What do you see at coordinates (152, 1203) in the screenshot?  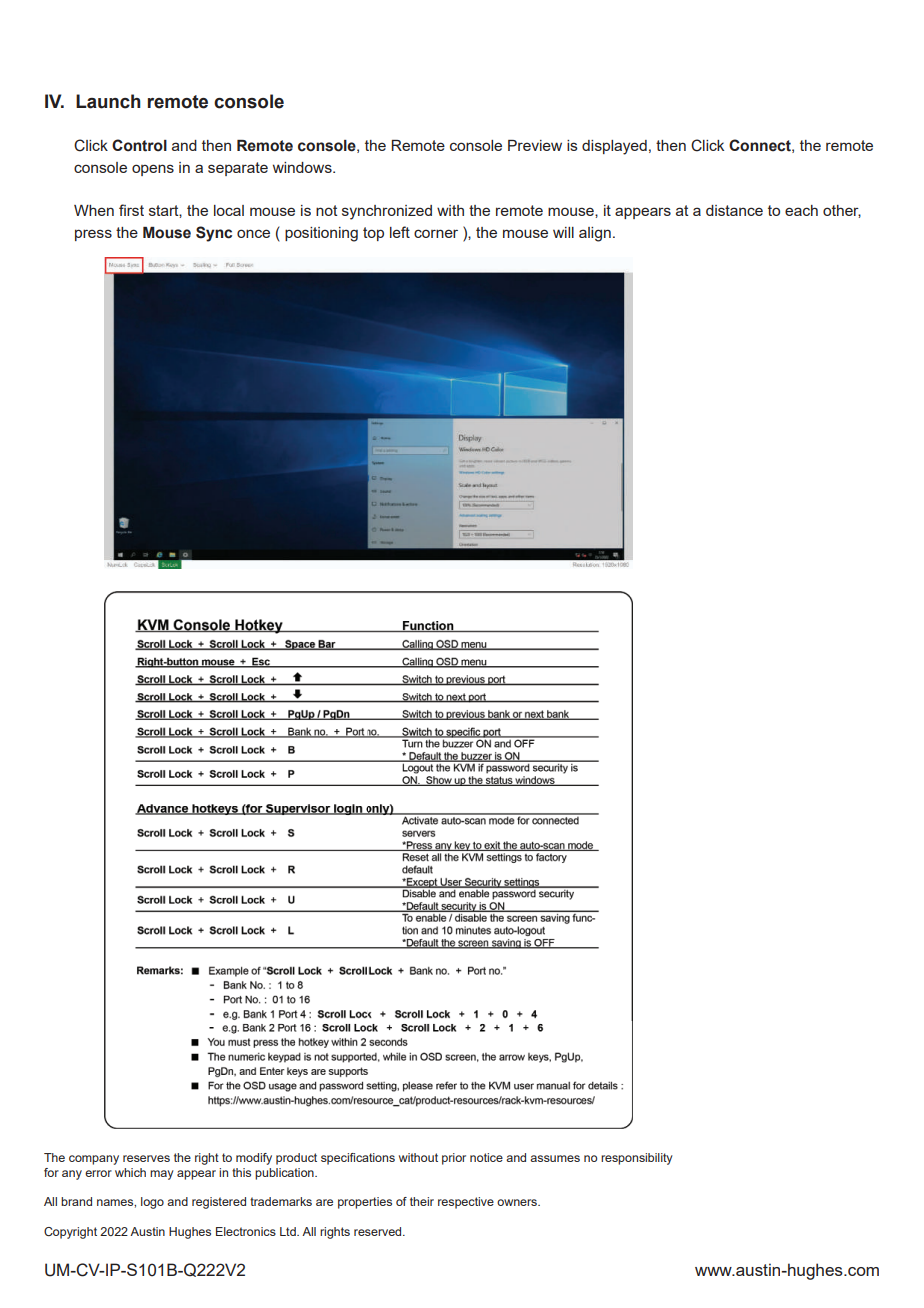 I see `logo` at bounding box center [152, 1203].
